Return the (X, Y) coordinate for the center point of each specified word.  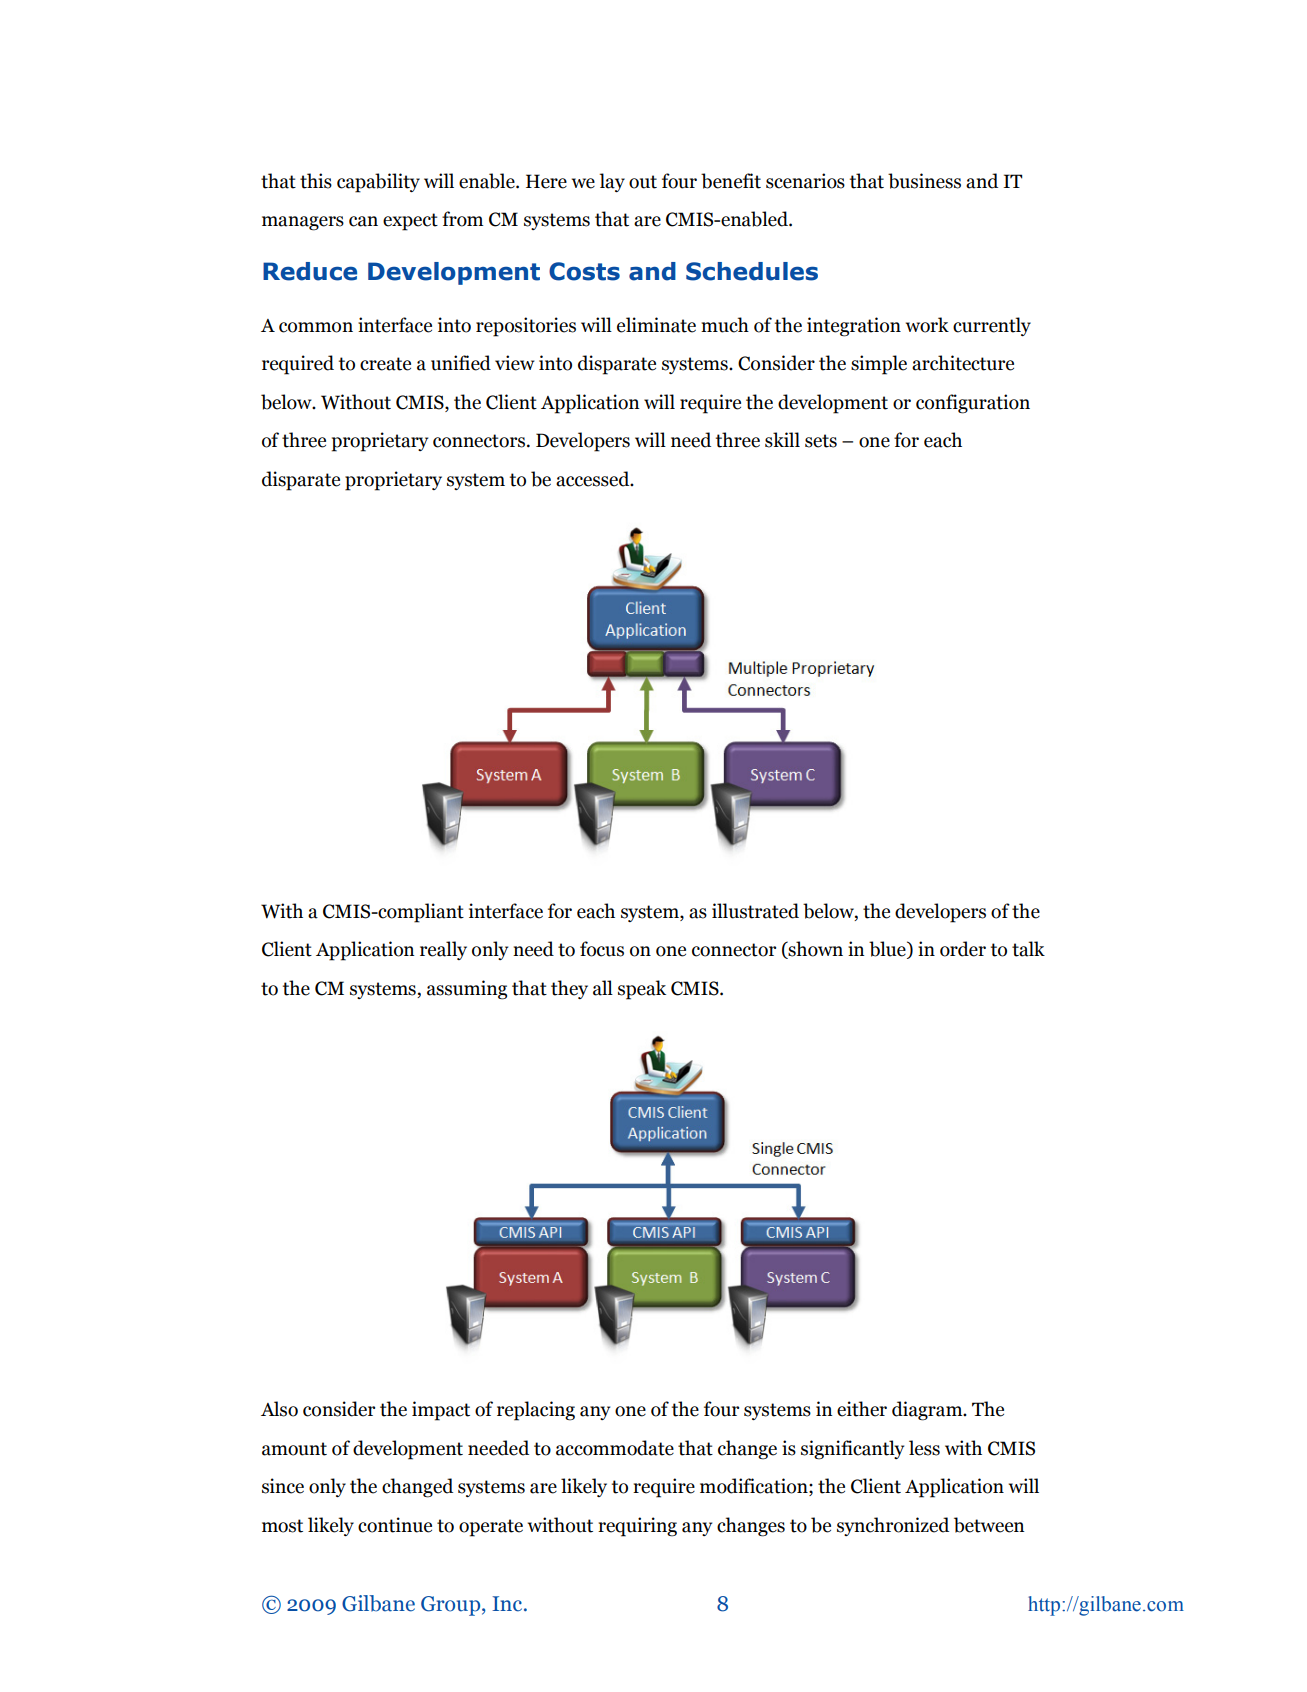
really (443, 950)
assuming (467, 990)
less (924, 1448)
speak (642, 990)
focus (602, 949)
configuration (973, 404)
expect (410, 222)
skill (782, 440)
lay (612, 182)
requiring (637, 1527)
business (924, 181)
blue (888, 950)
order (963, 949)
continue (395, 1525)
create (385, 364)
